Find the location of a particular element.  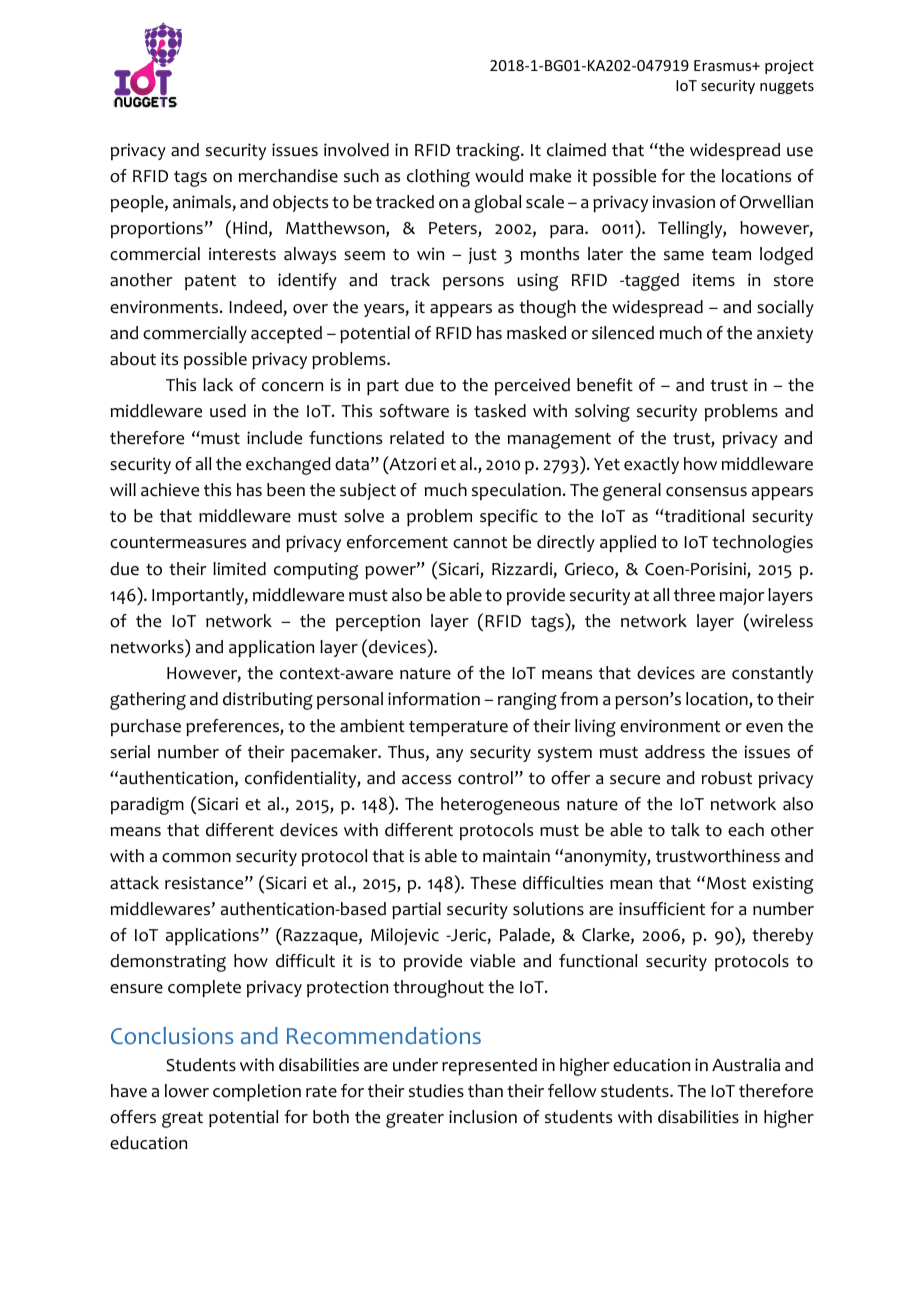

clothing is located at coordinates (438, 178).
